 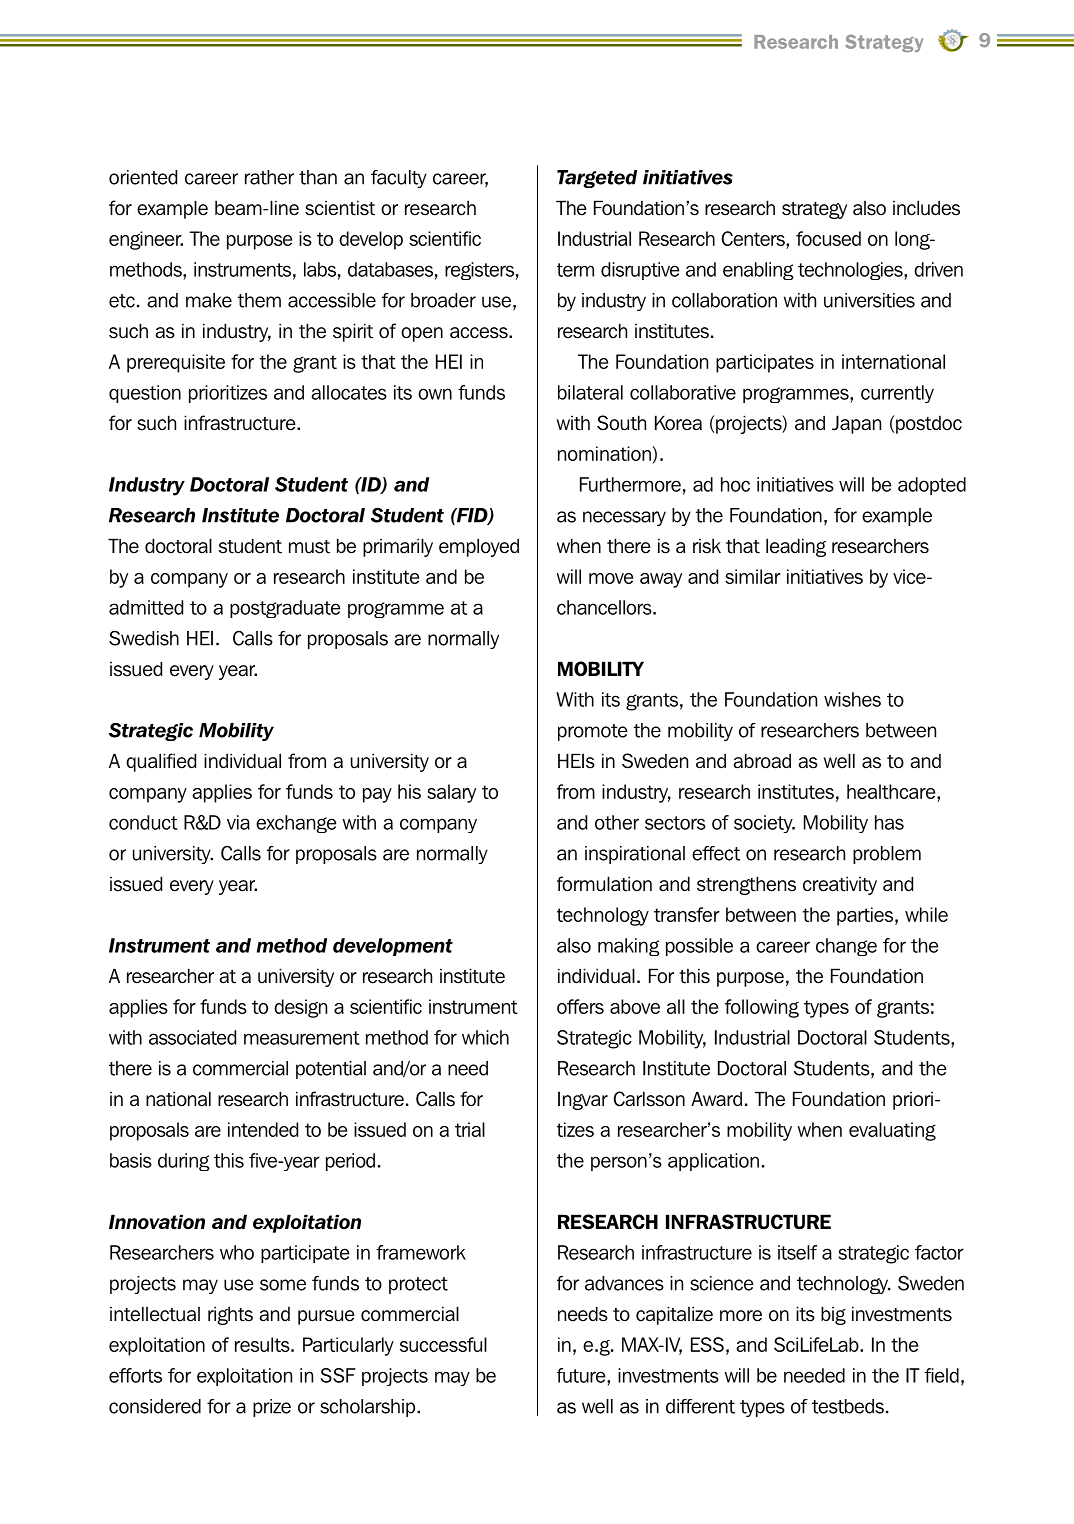 I want to click on successful, so click(x=443, y=1344).
